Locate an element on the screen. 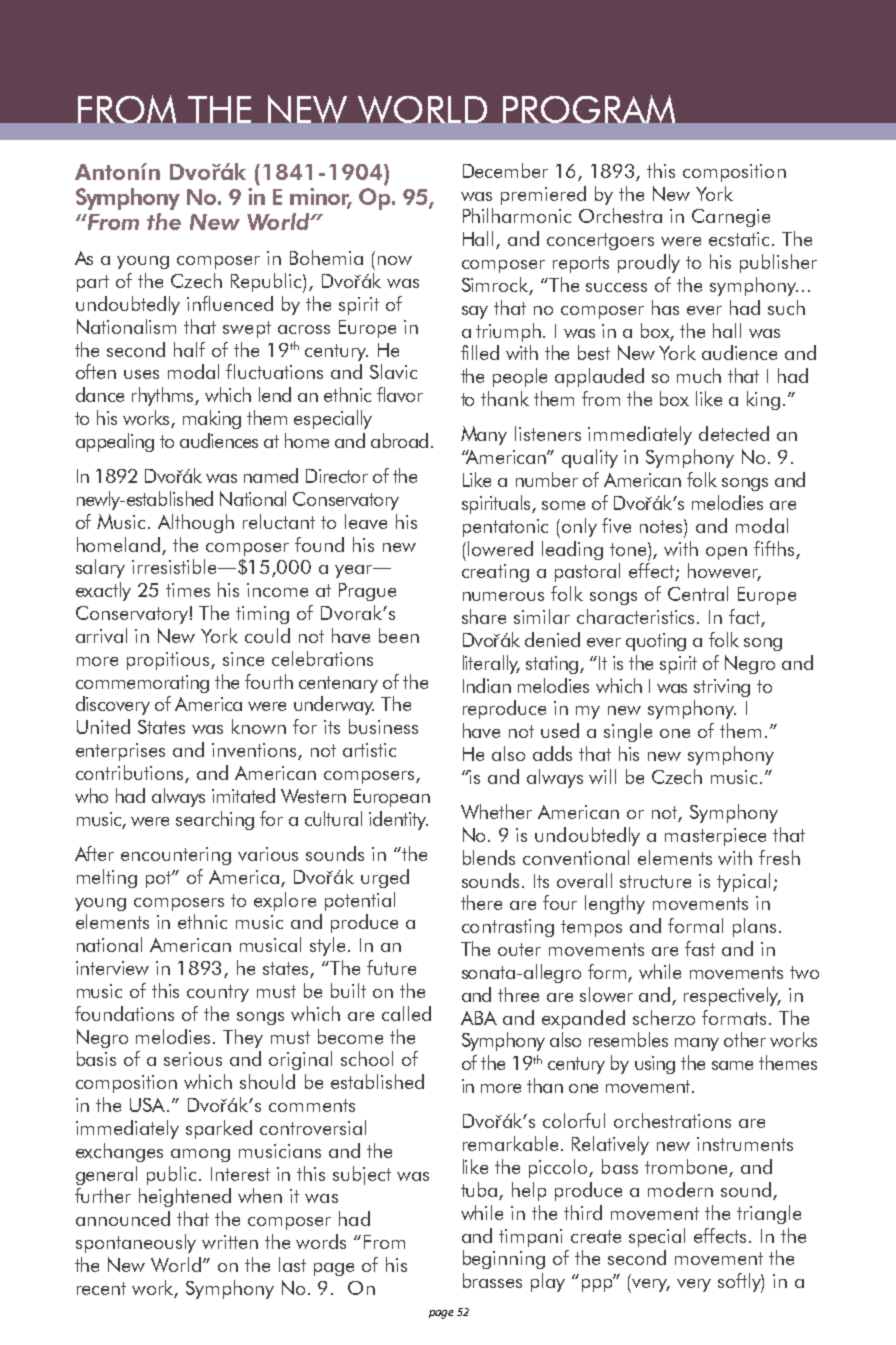  encountering is located at coordinates (176, 856).
